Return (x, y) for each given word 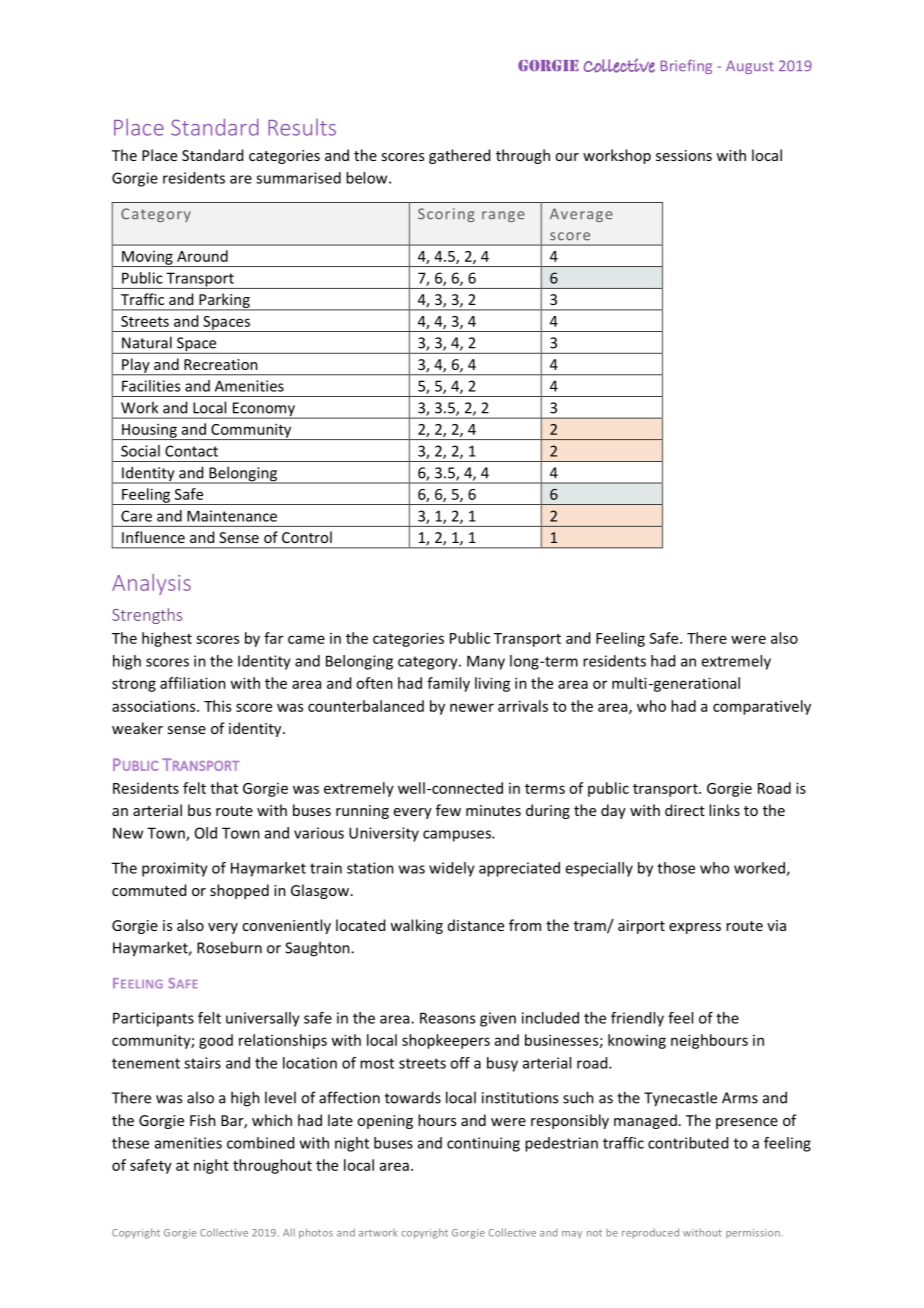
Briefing (686, 67)
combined (260, 1143)
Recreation (221, 364)
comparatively (762, 707)
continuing (483, 1144)
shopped (239, 891)
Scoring (446, 215)
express (695, 928)
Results (302, 127)
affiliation (193, 683)
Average (581, 215)
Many (486, 662)
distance (476, 925)
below (368, 178)
